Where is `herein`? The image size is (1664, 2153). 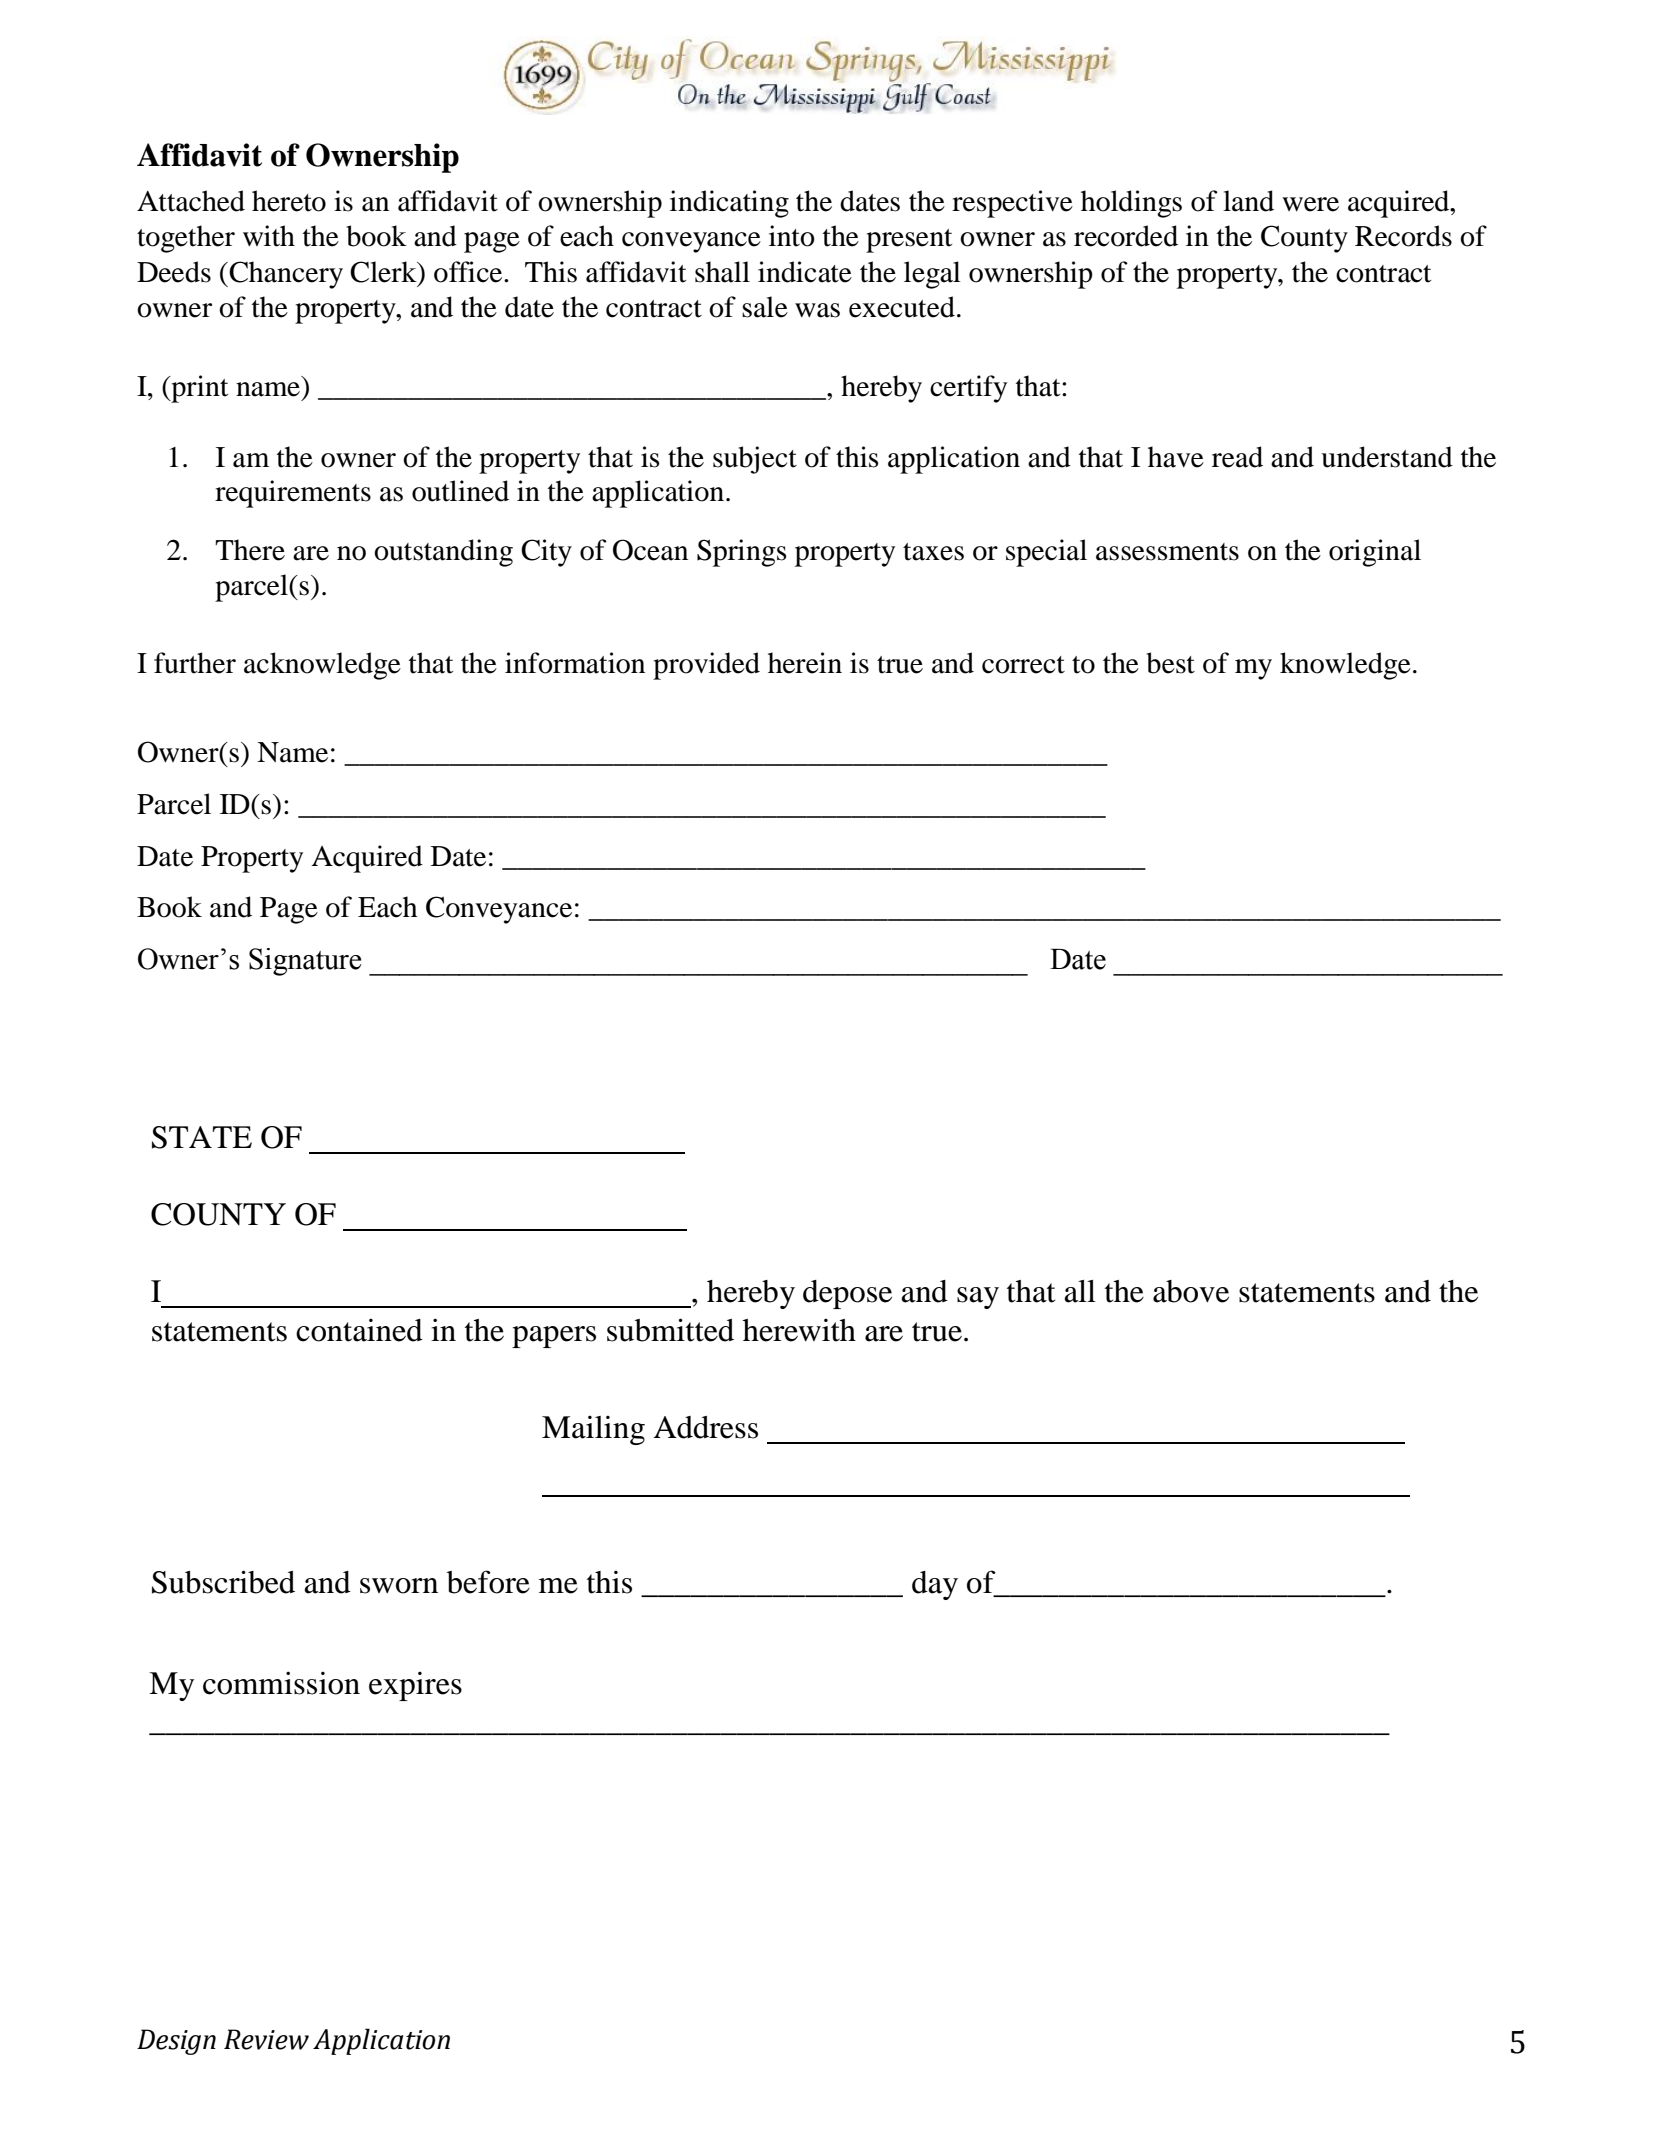
herein is located at coordinates (805, 663).
